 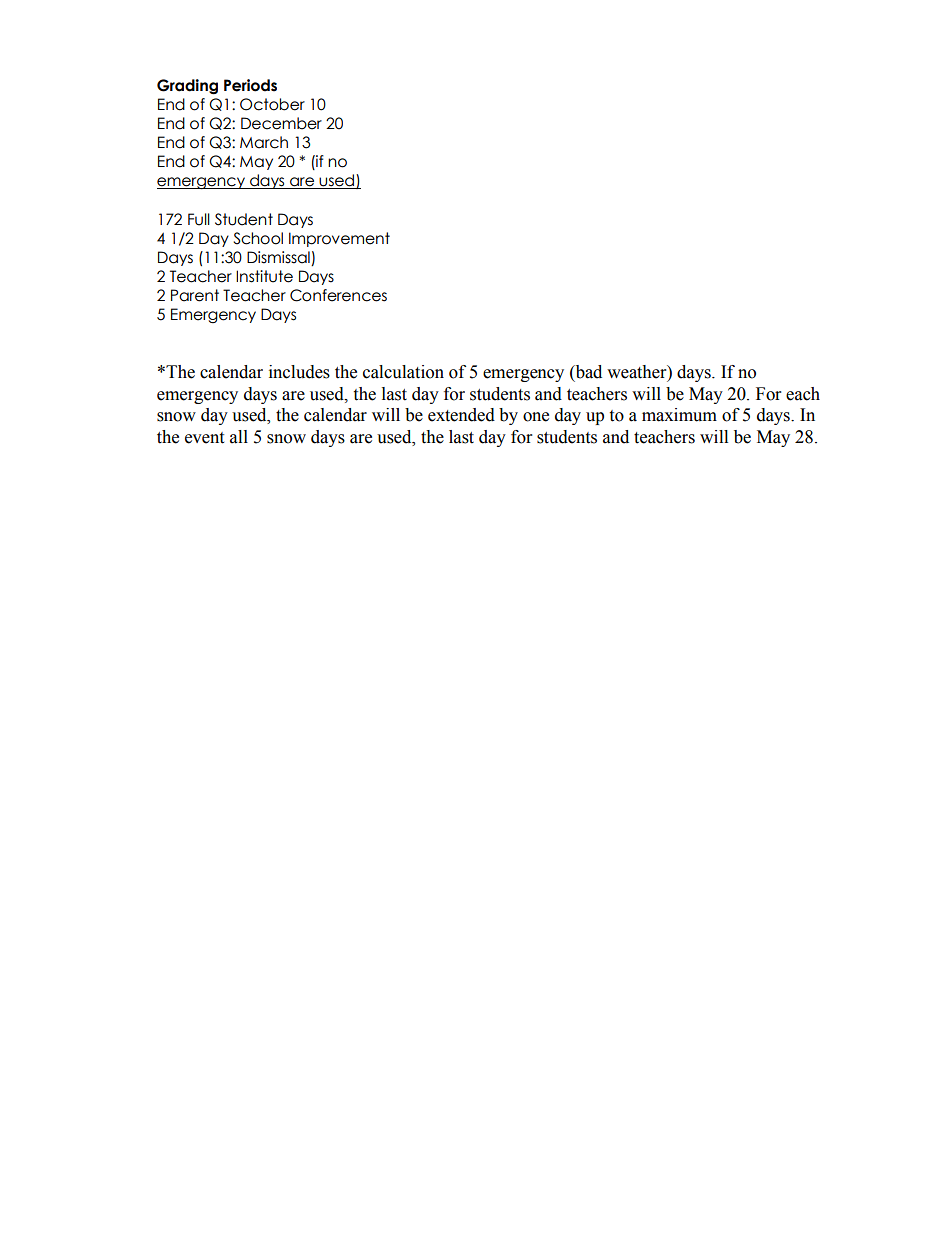 I want to click on December, so click(x=281, y=123).
